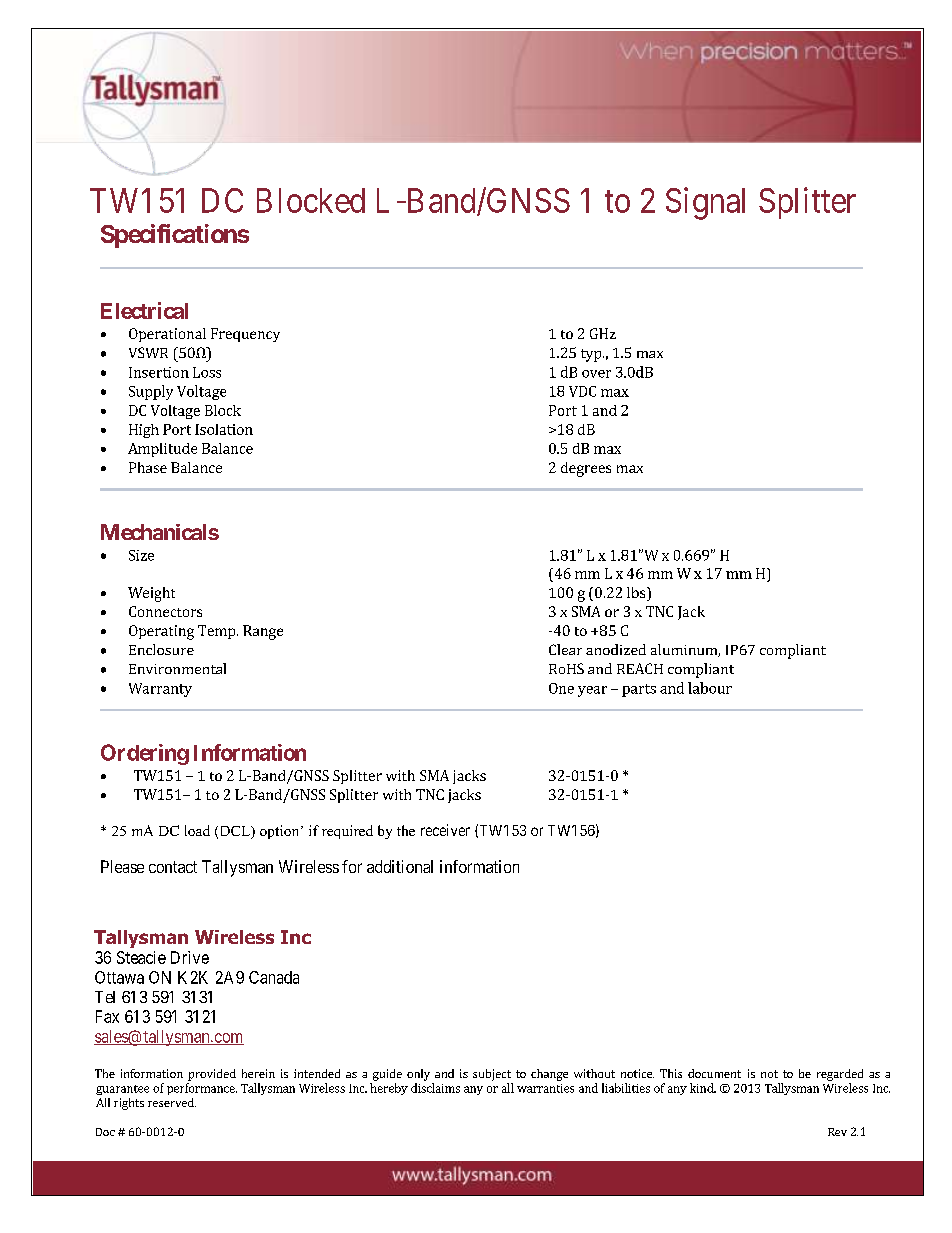 The height and width of the screenshot is (1233, 952). Describe the element at coordinates (561, 688) in the screenshot. I see `One` at that location.
